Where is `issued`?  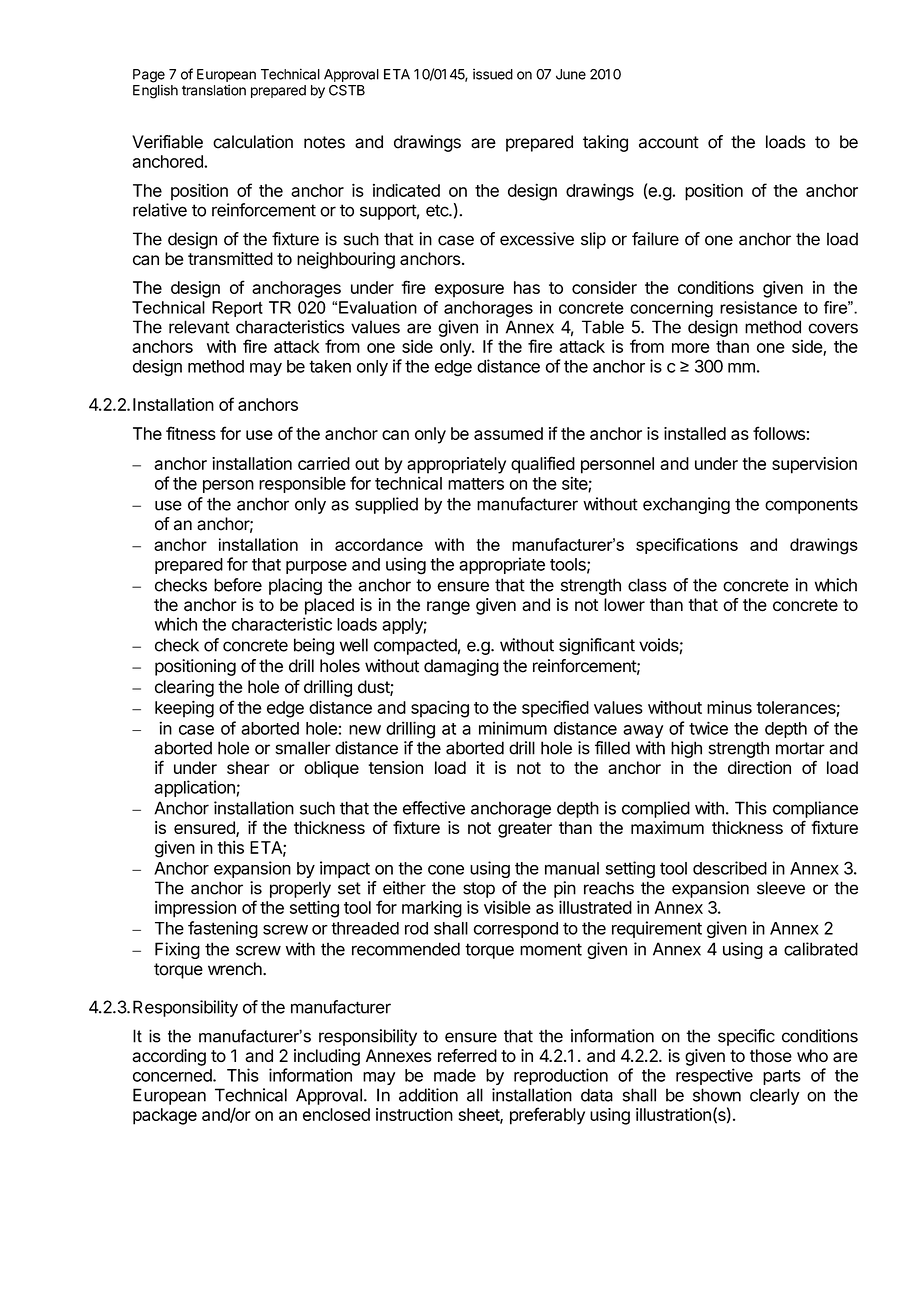
issued is located at coordinates (493, 74).
